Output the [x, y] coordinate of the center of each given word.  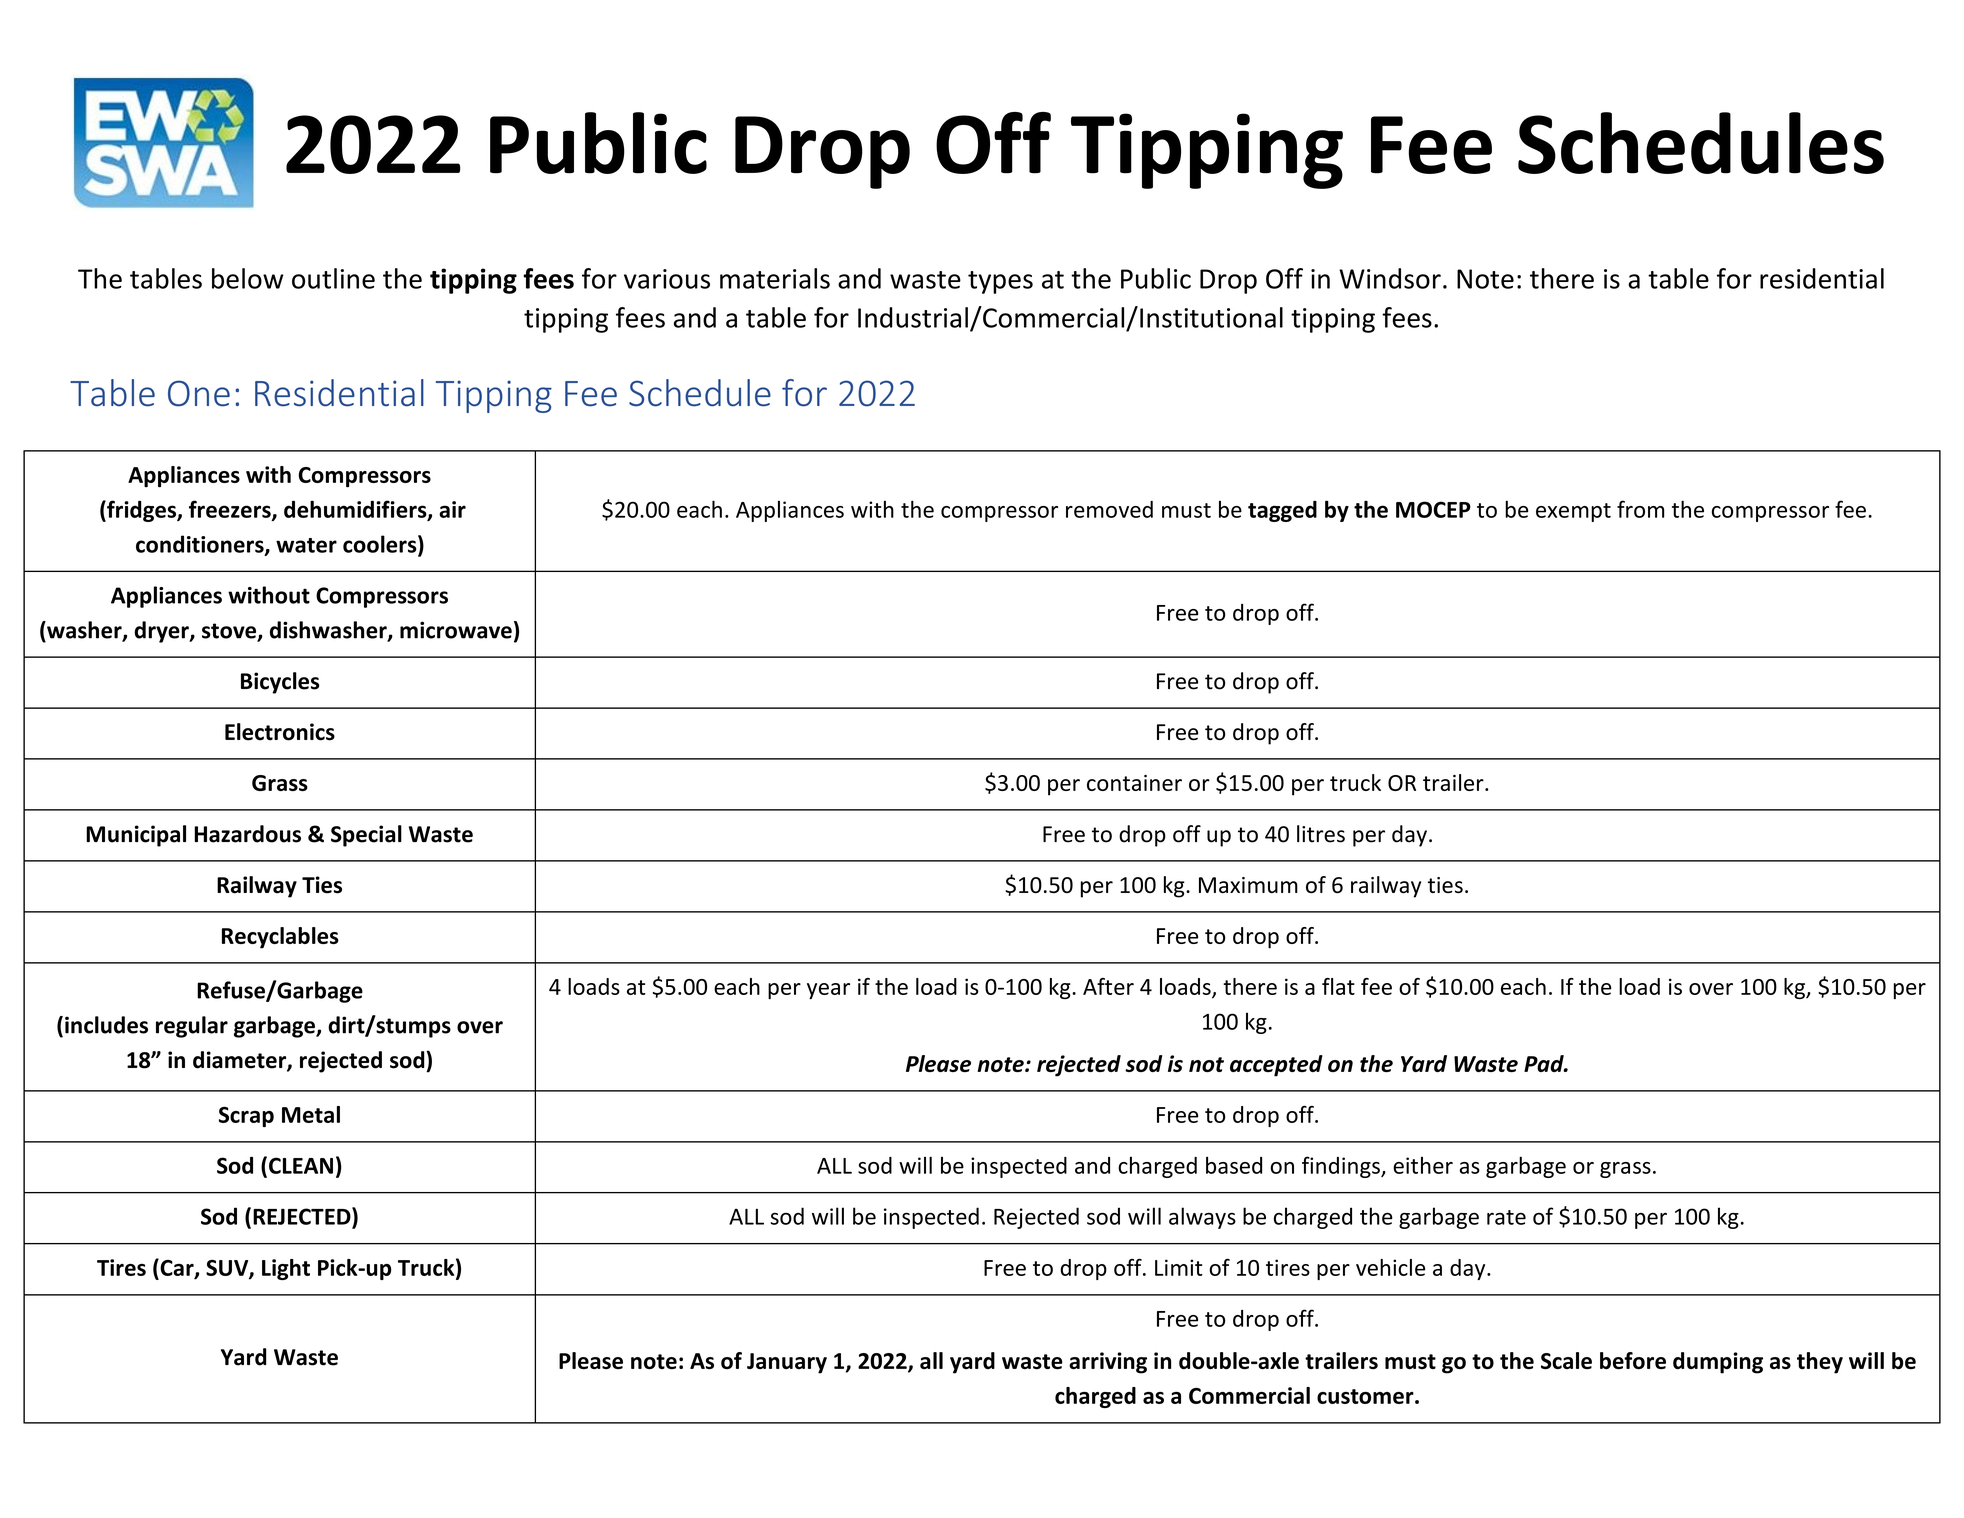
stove [230, 632]
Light [286, 1269]
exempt [1573, 512]
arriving [1108, 1363]
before [1633, 1361]
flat [1338, 986]
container [1134, 783]
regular [192, 1027]
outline [333, 278]
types [1000, 282]
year [828, 991]
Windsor [1390, 278]
